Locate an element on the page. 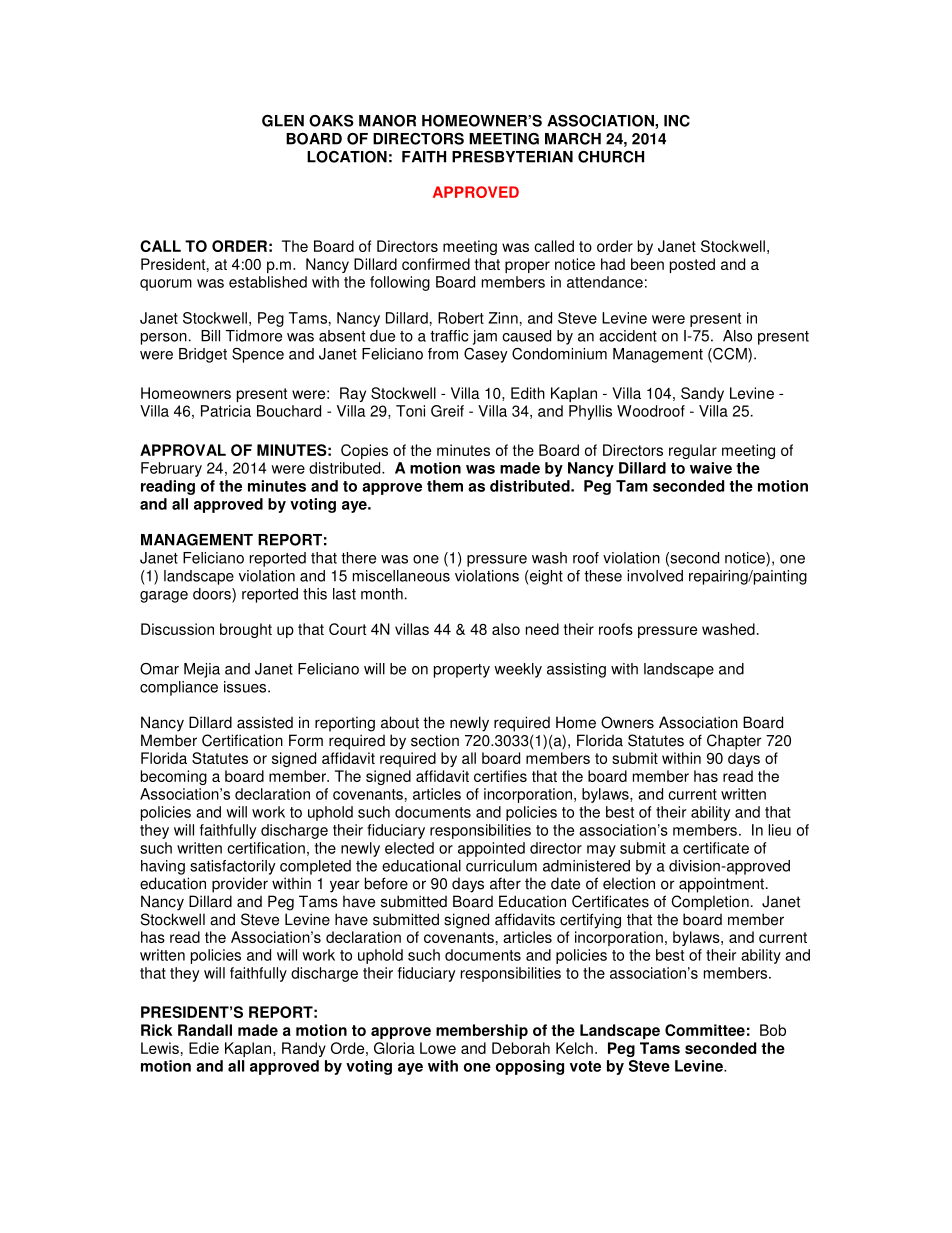  Patricia is located at coordinates (226, 411).
